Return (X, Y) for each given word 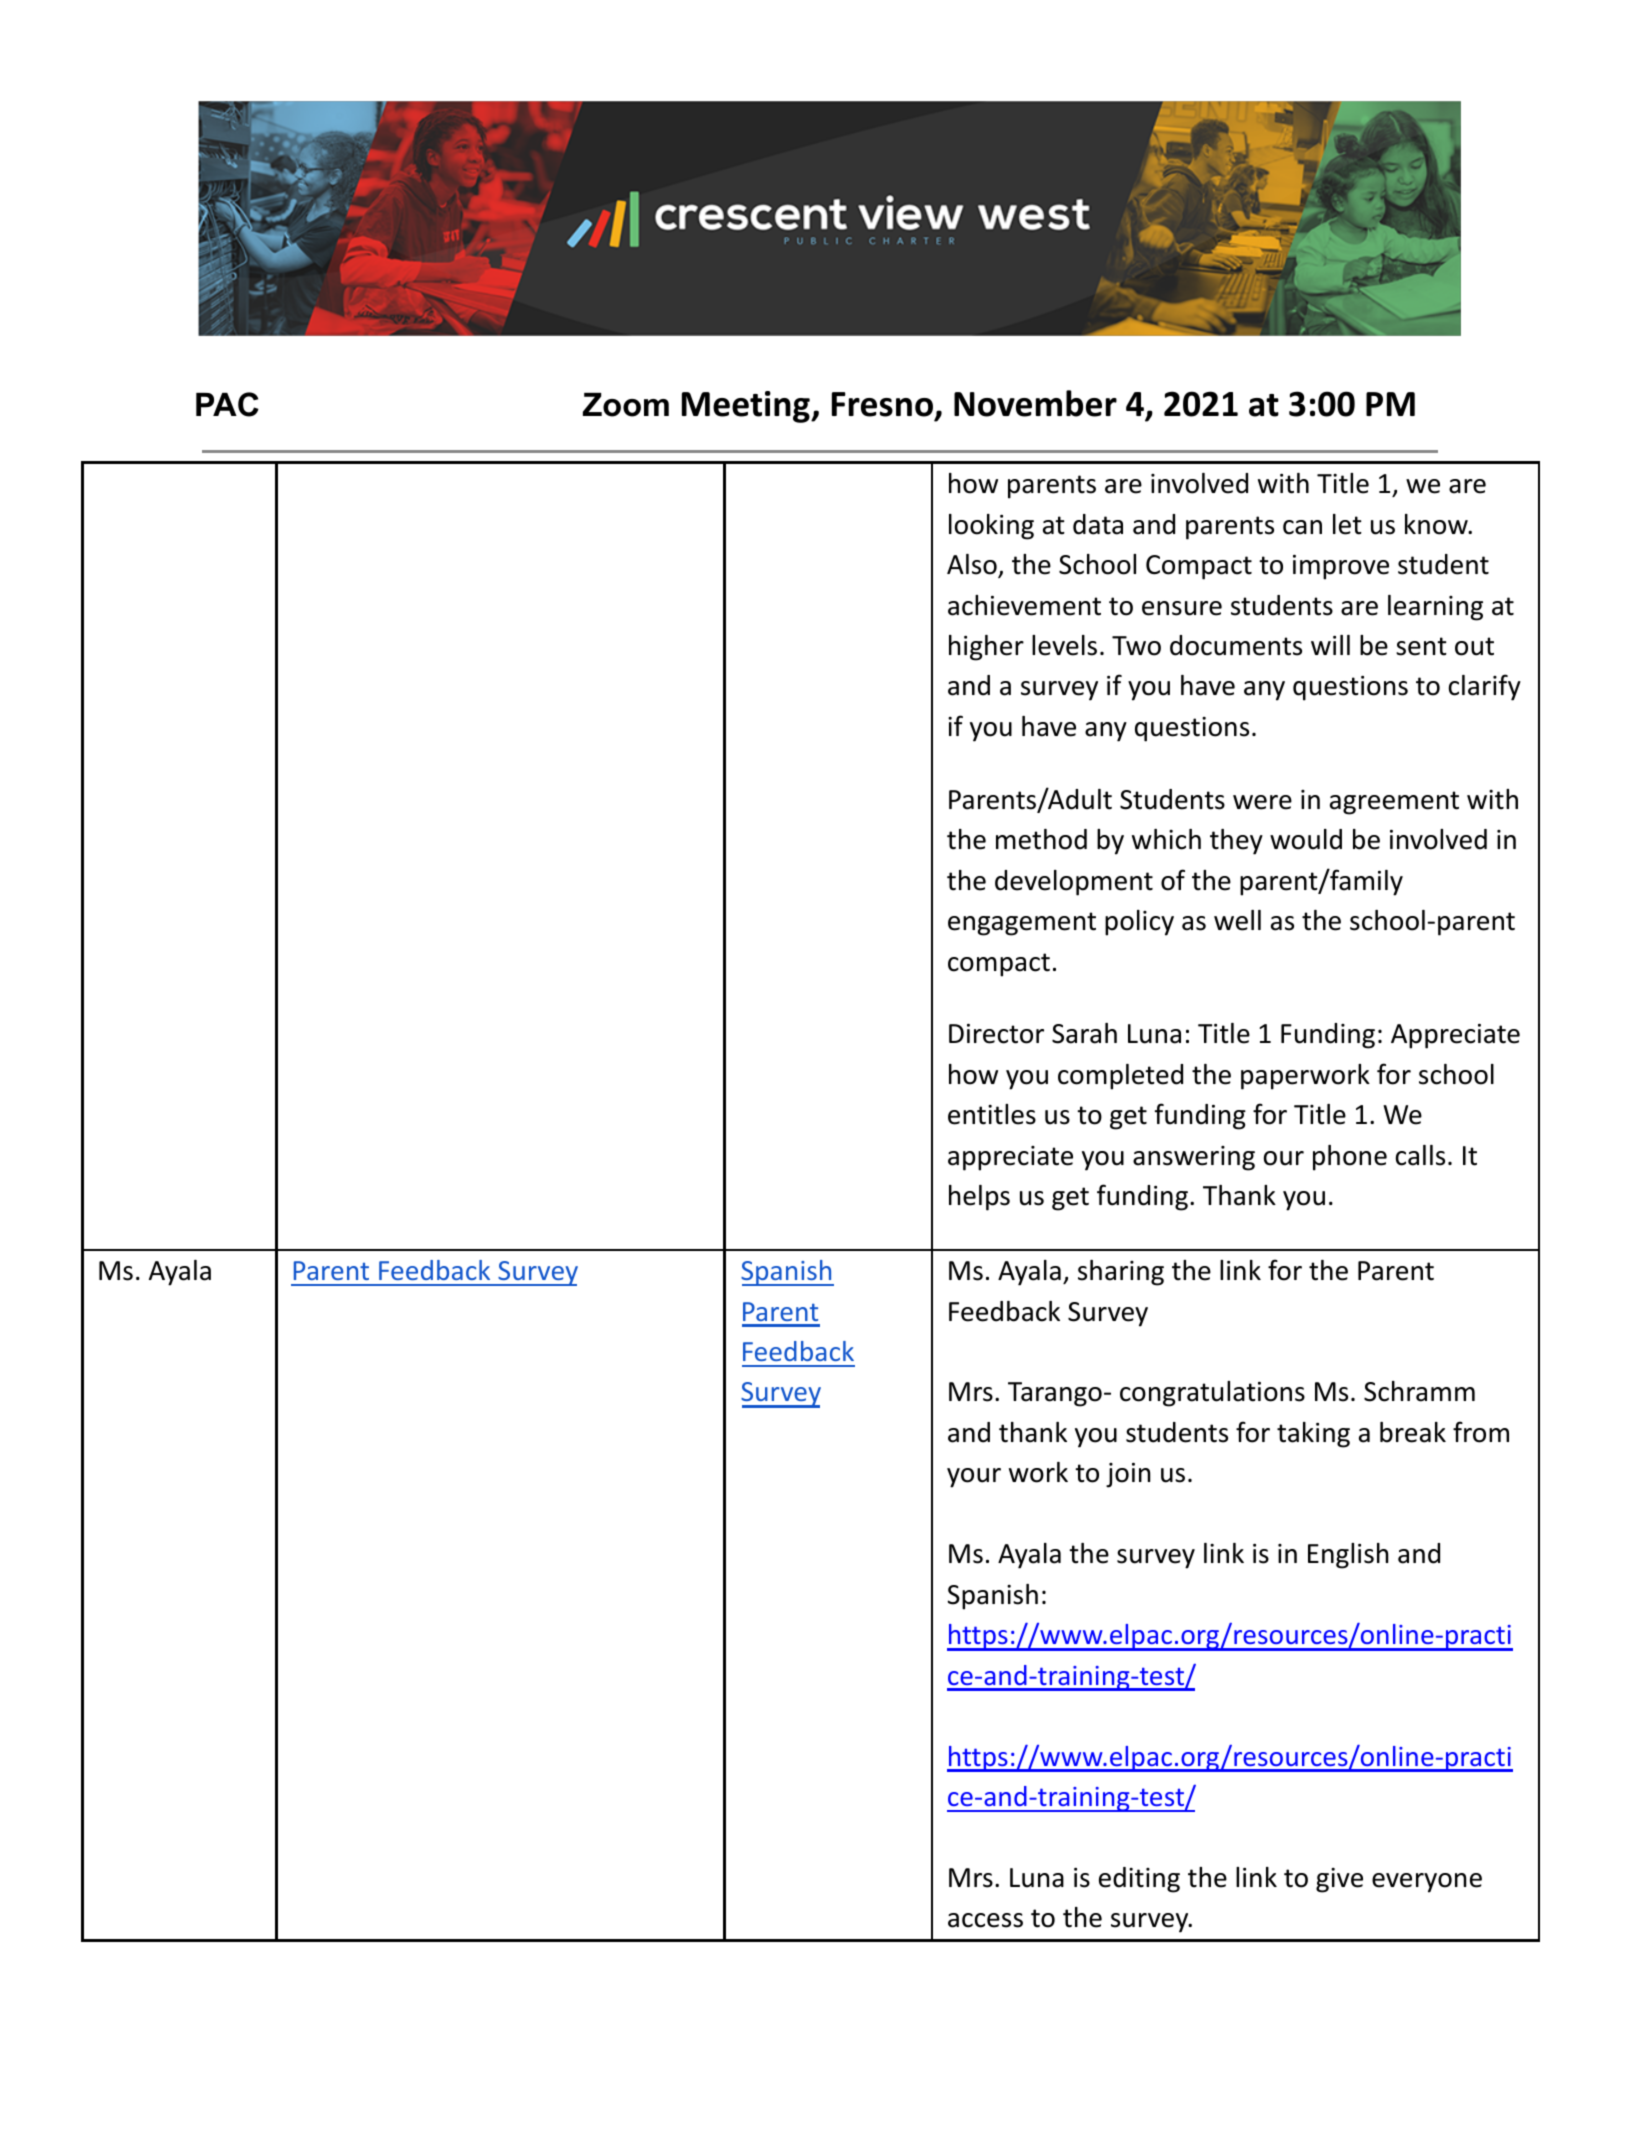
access (985, 1920)
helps (979, 1198)
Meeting (747, 407)
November (1035, 403)
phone (1350, 1158)
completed (1120, 1077)
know (1437, 524)
